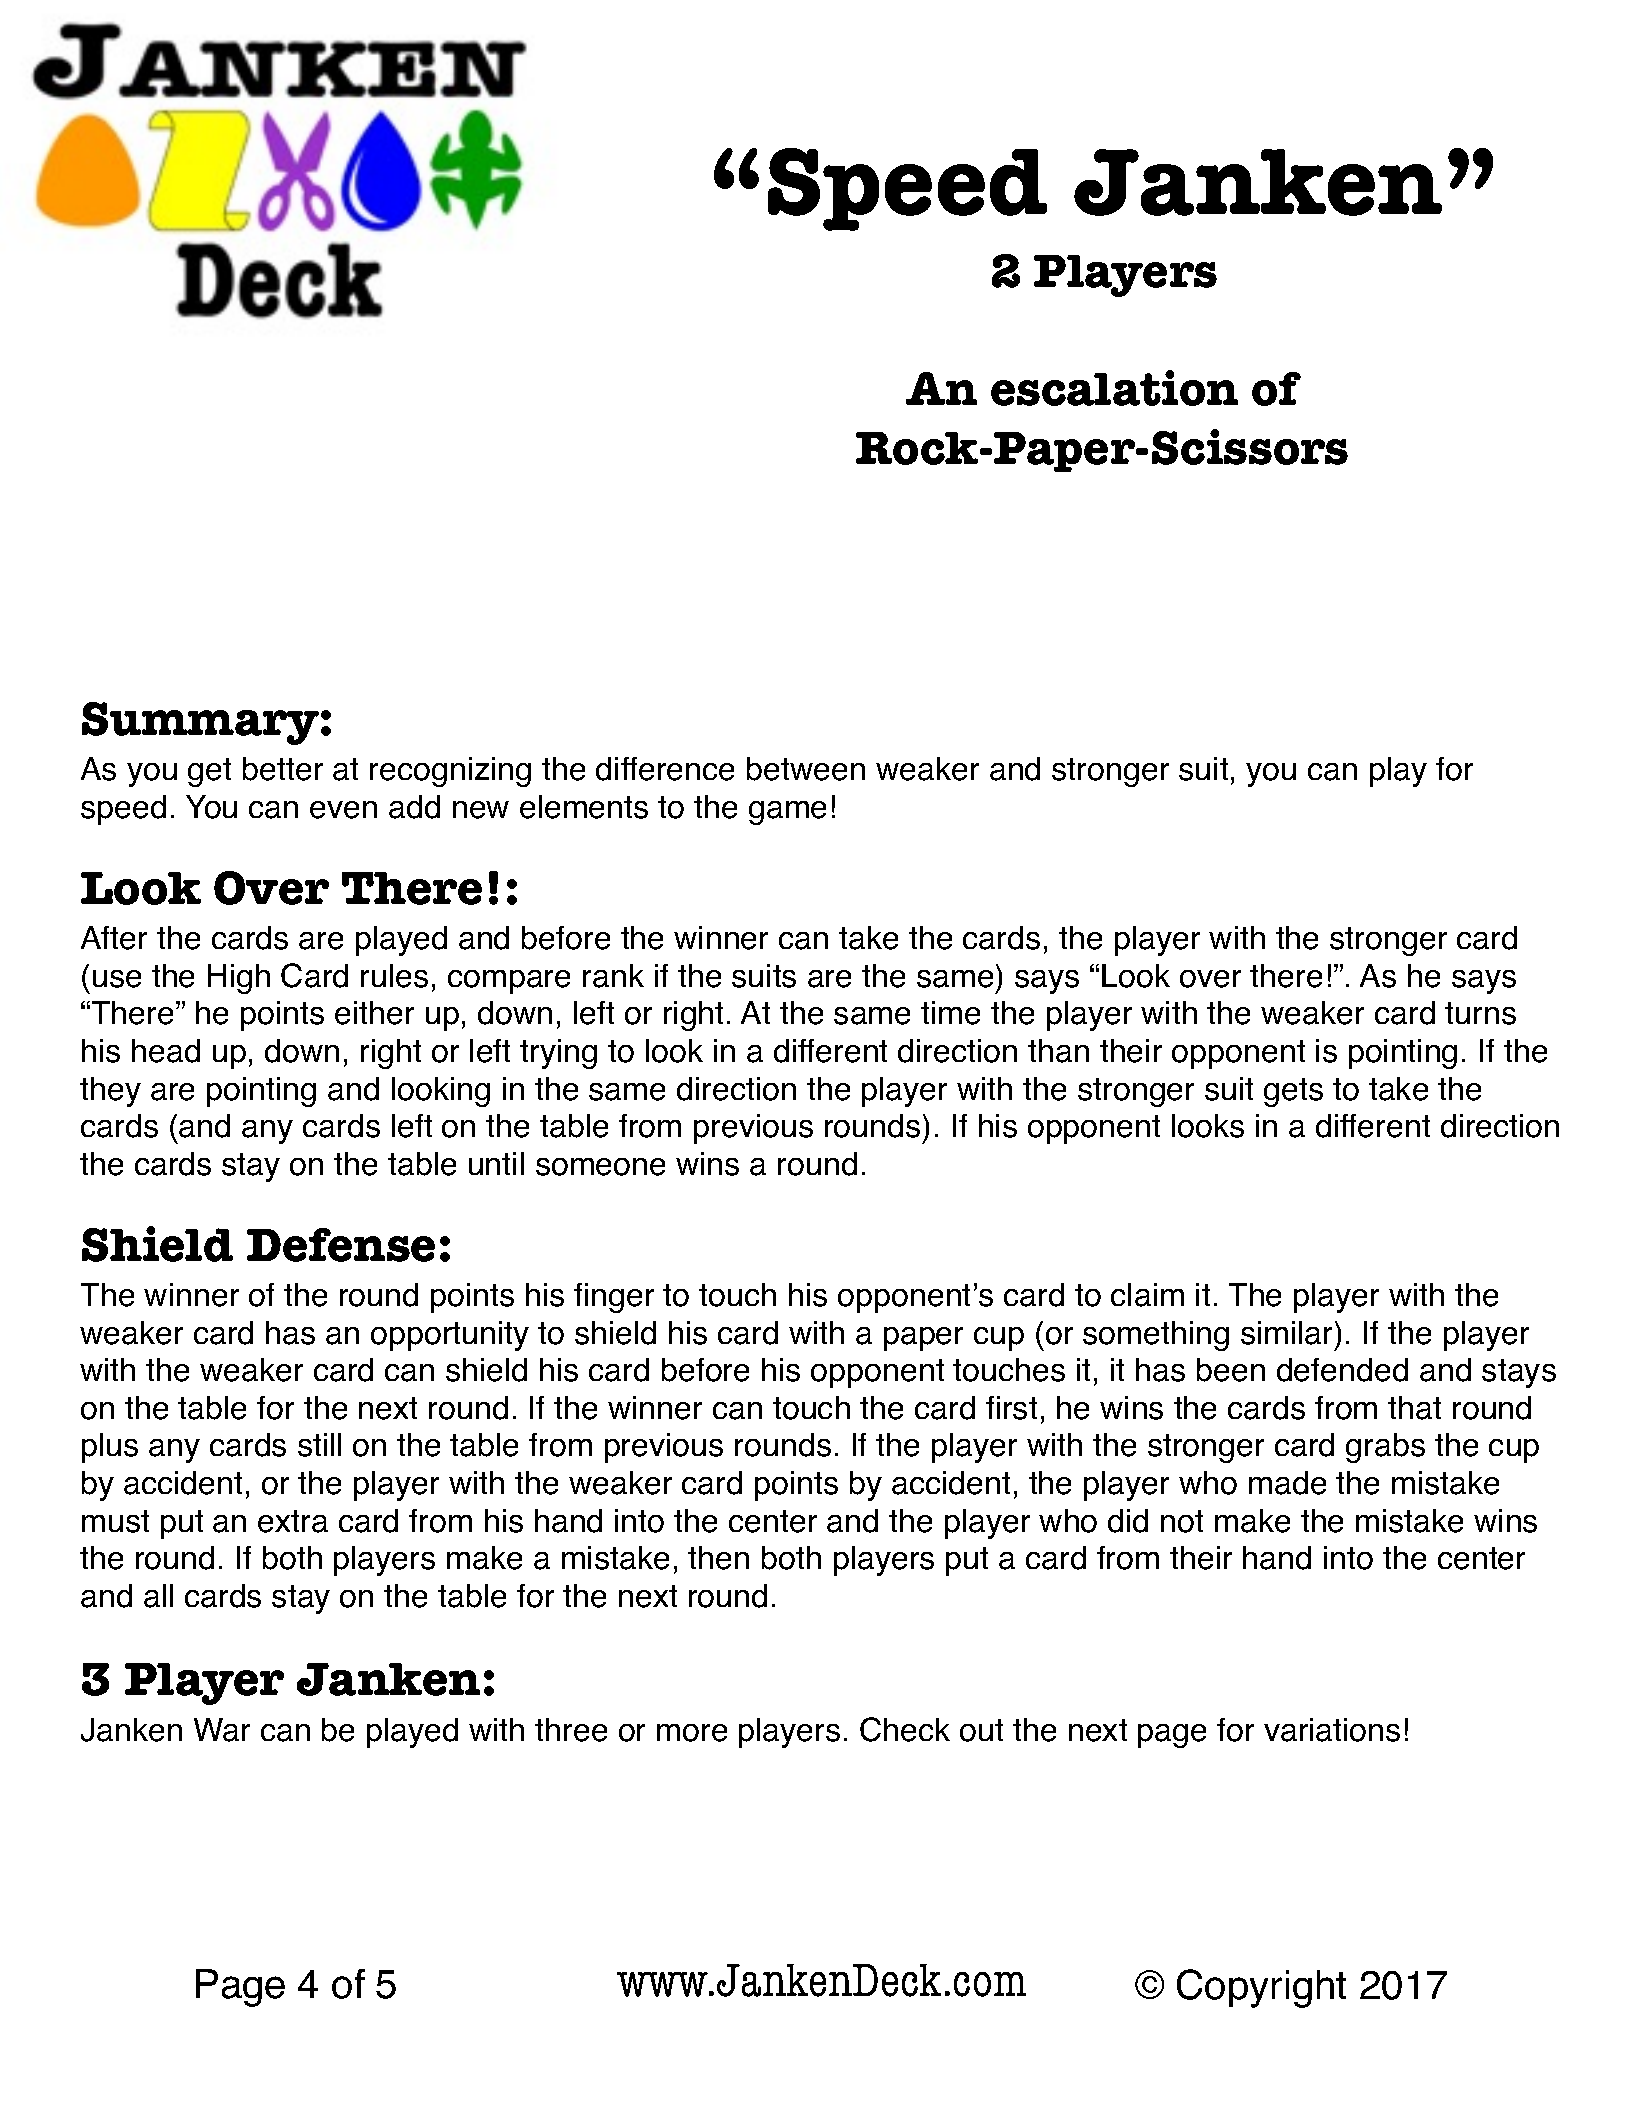 The height and width of the screenshot is (2125, 1642). What do you see at coordinates (806, 769) in the screenshot?
I see `between` at bounding box center [806, 769].
